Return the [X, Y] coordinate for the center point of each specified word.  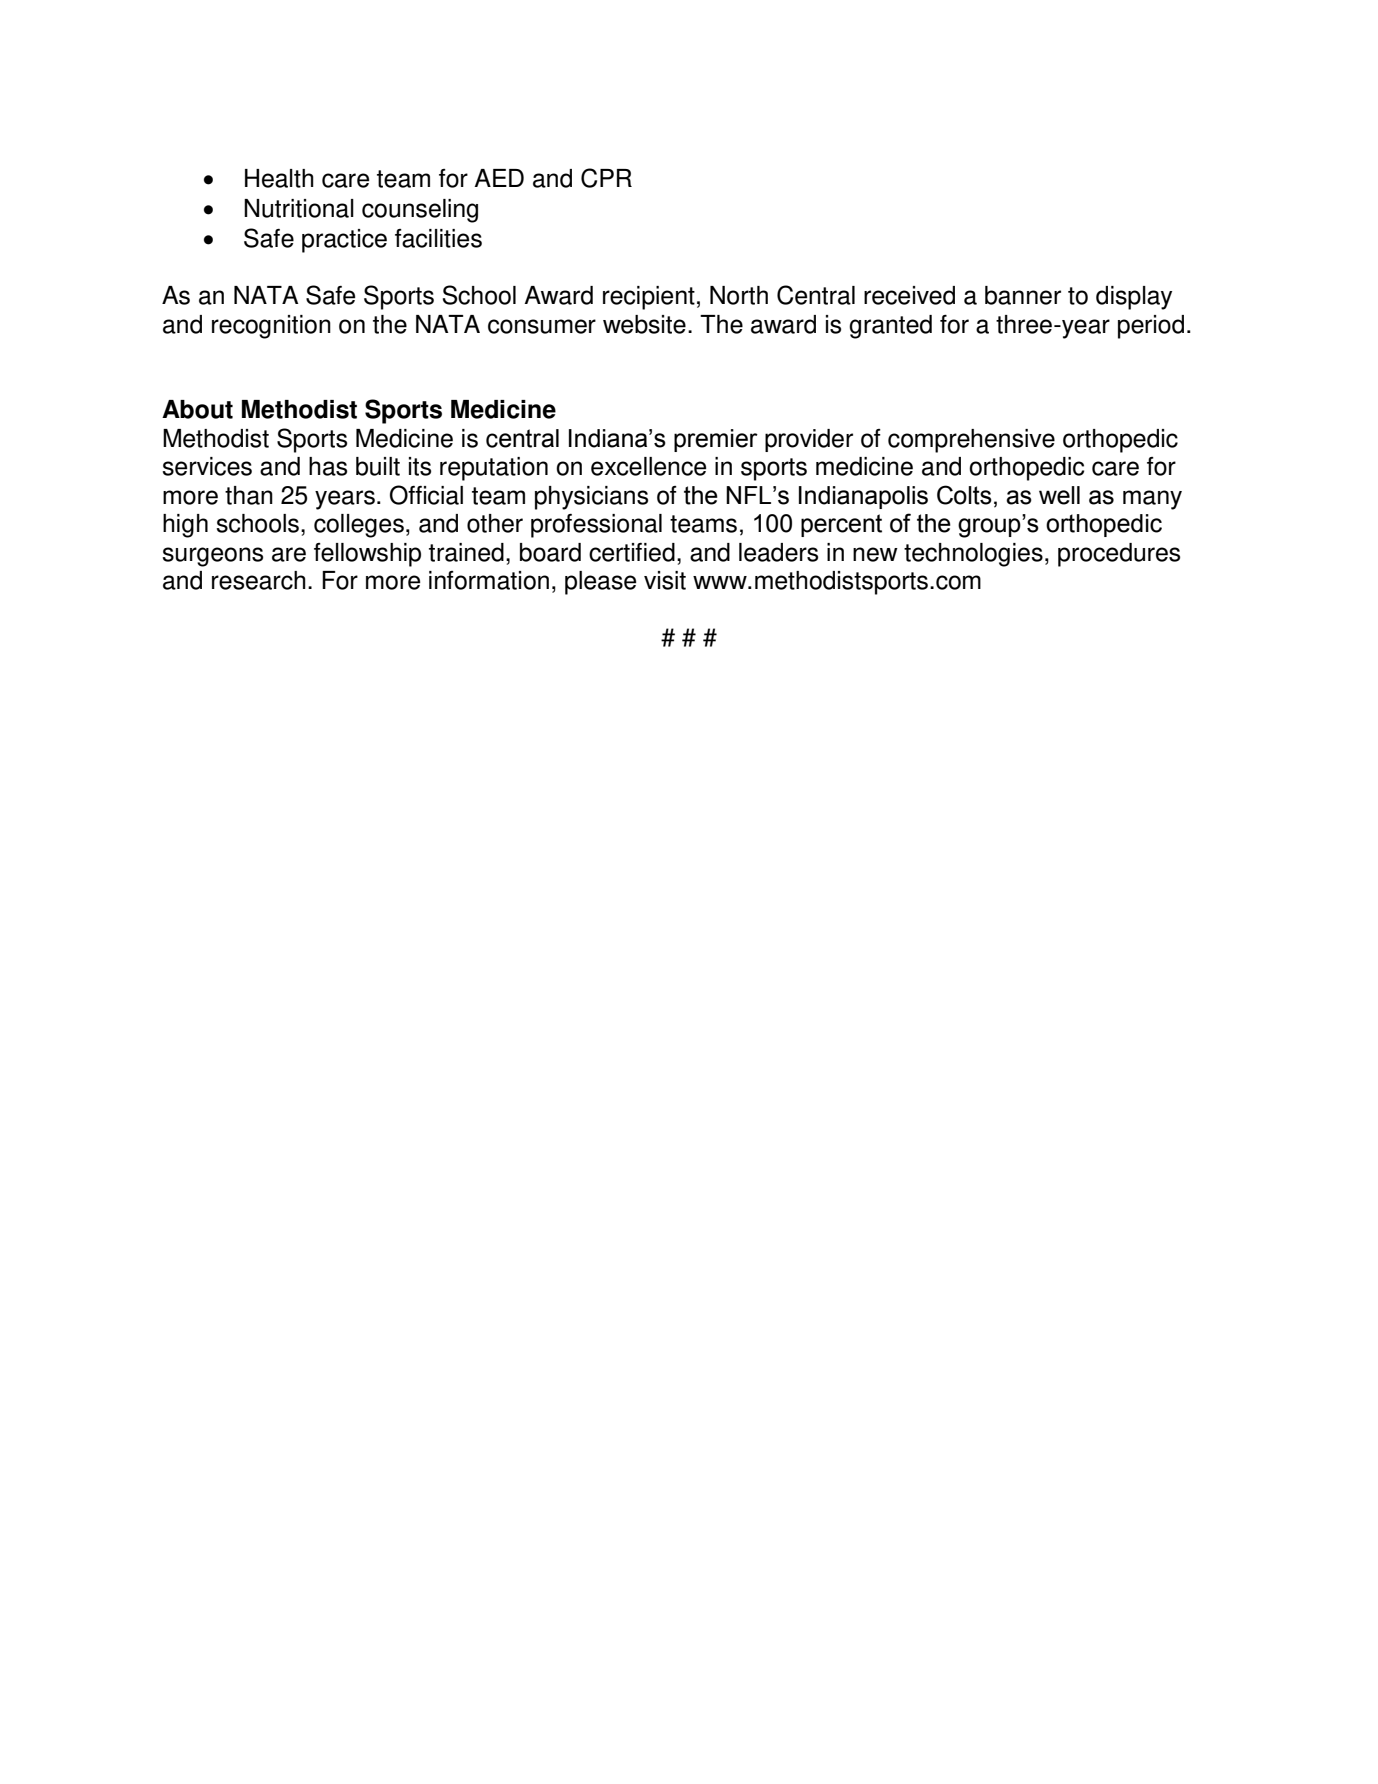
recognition [271, 327]
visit [665, 580]
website [644, 324]
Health [279, 178]
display [1134, 298]
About [197, 409]
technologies [973, 555]
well [1059, 495]
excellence [648, 466]
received [909, 295]
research [259, 580]
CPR [606, 178]
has [328, 466]
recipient [649, 298]
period [1151, 327]
